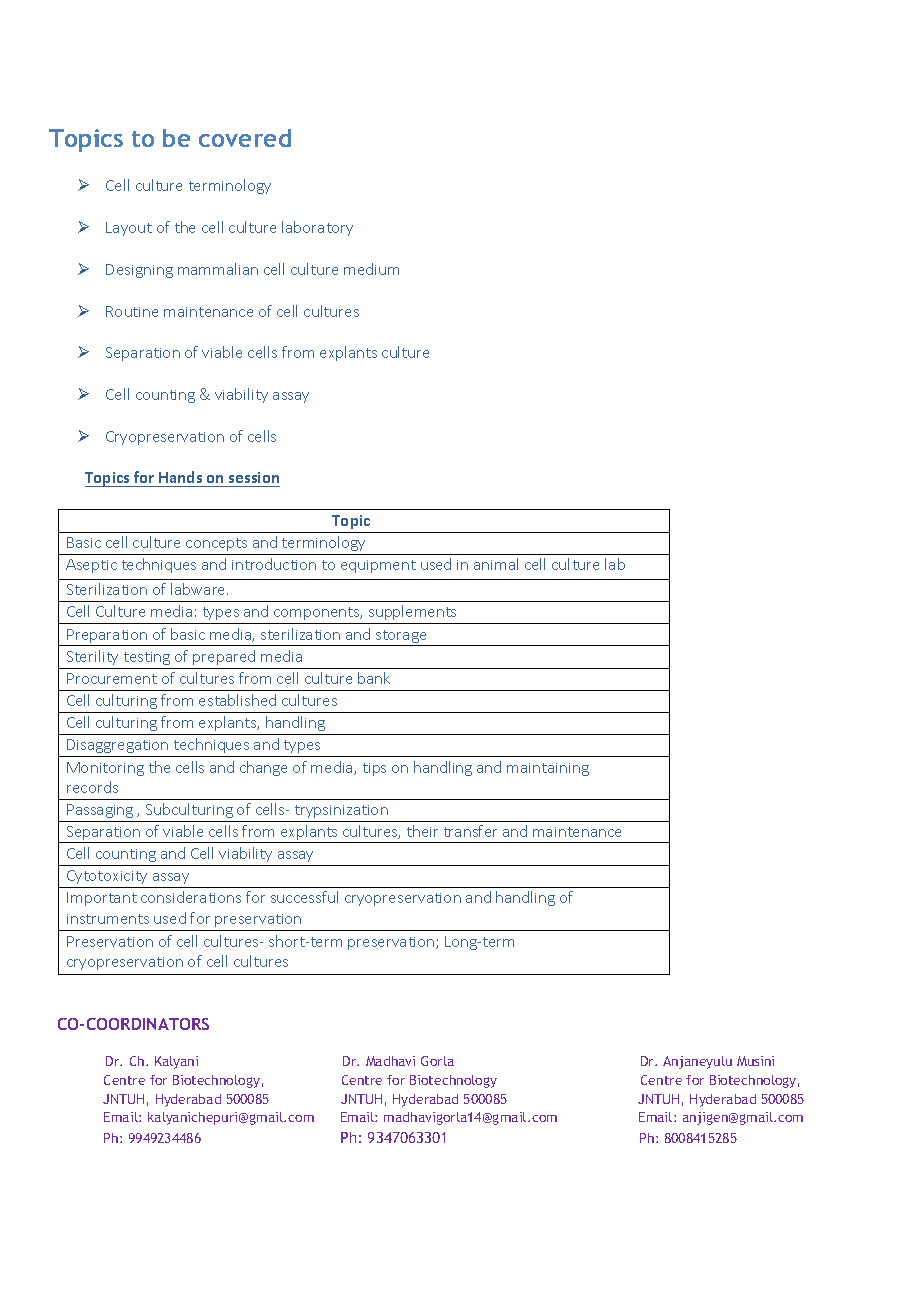 The height and width of the page is (1308, 924). Describe the element at coordinates (102, 899) in the page. I see `Important` at that location.
